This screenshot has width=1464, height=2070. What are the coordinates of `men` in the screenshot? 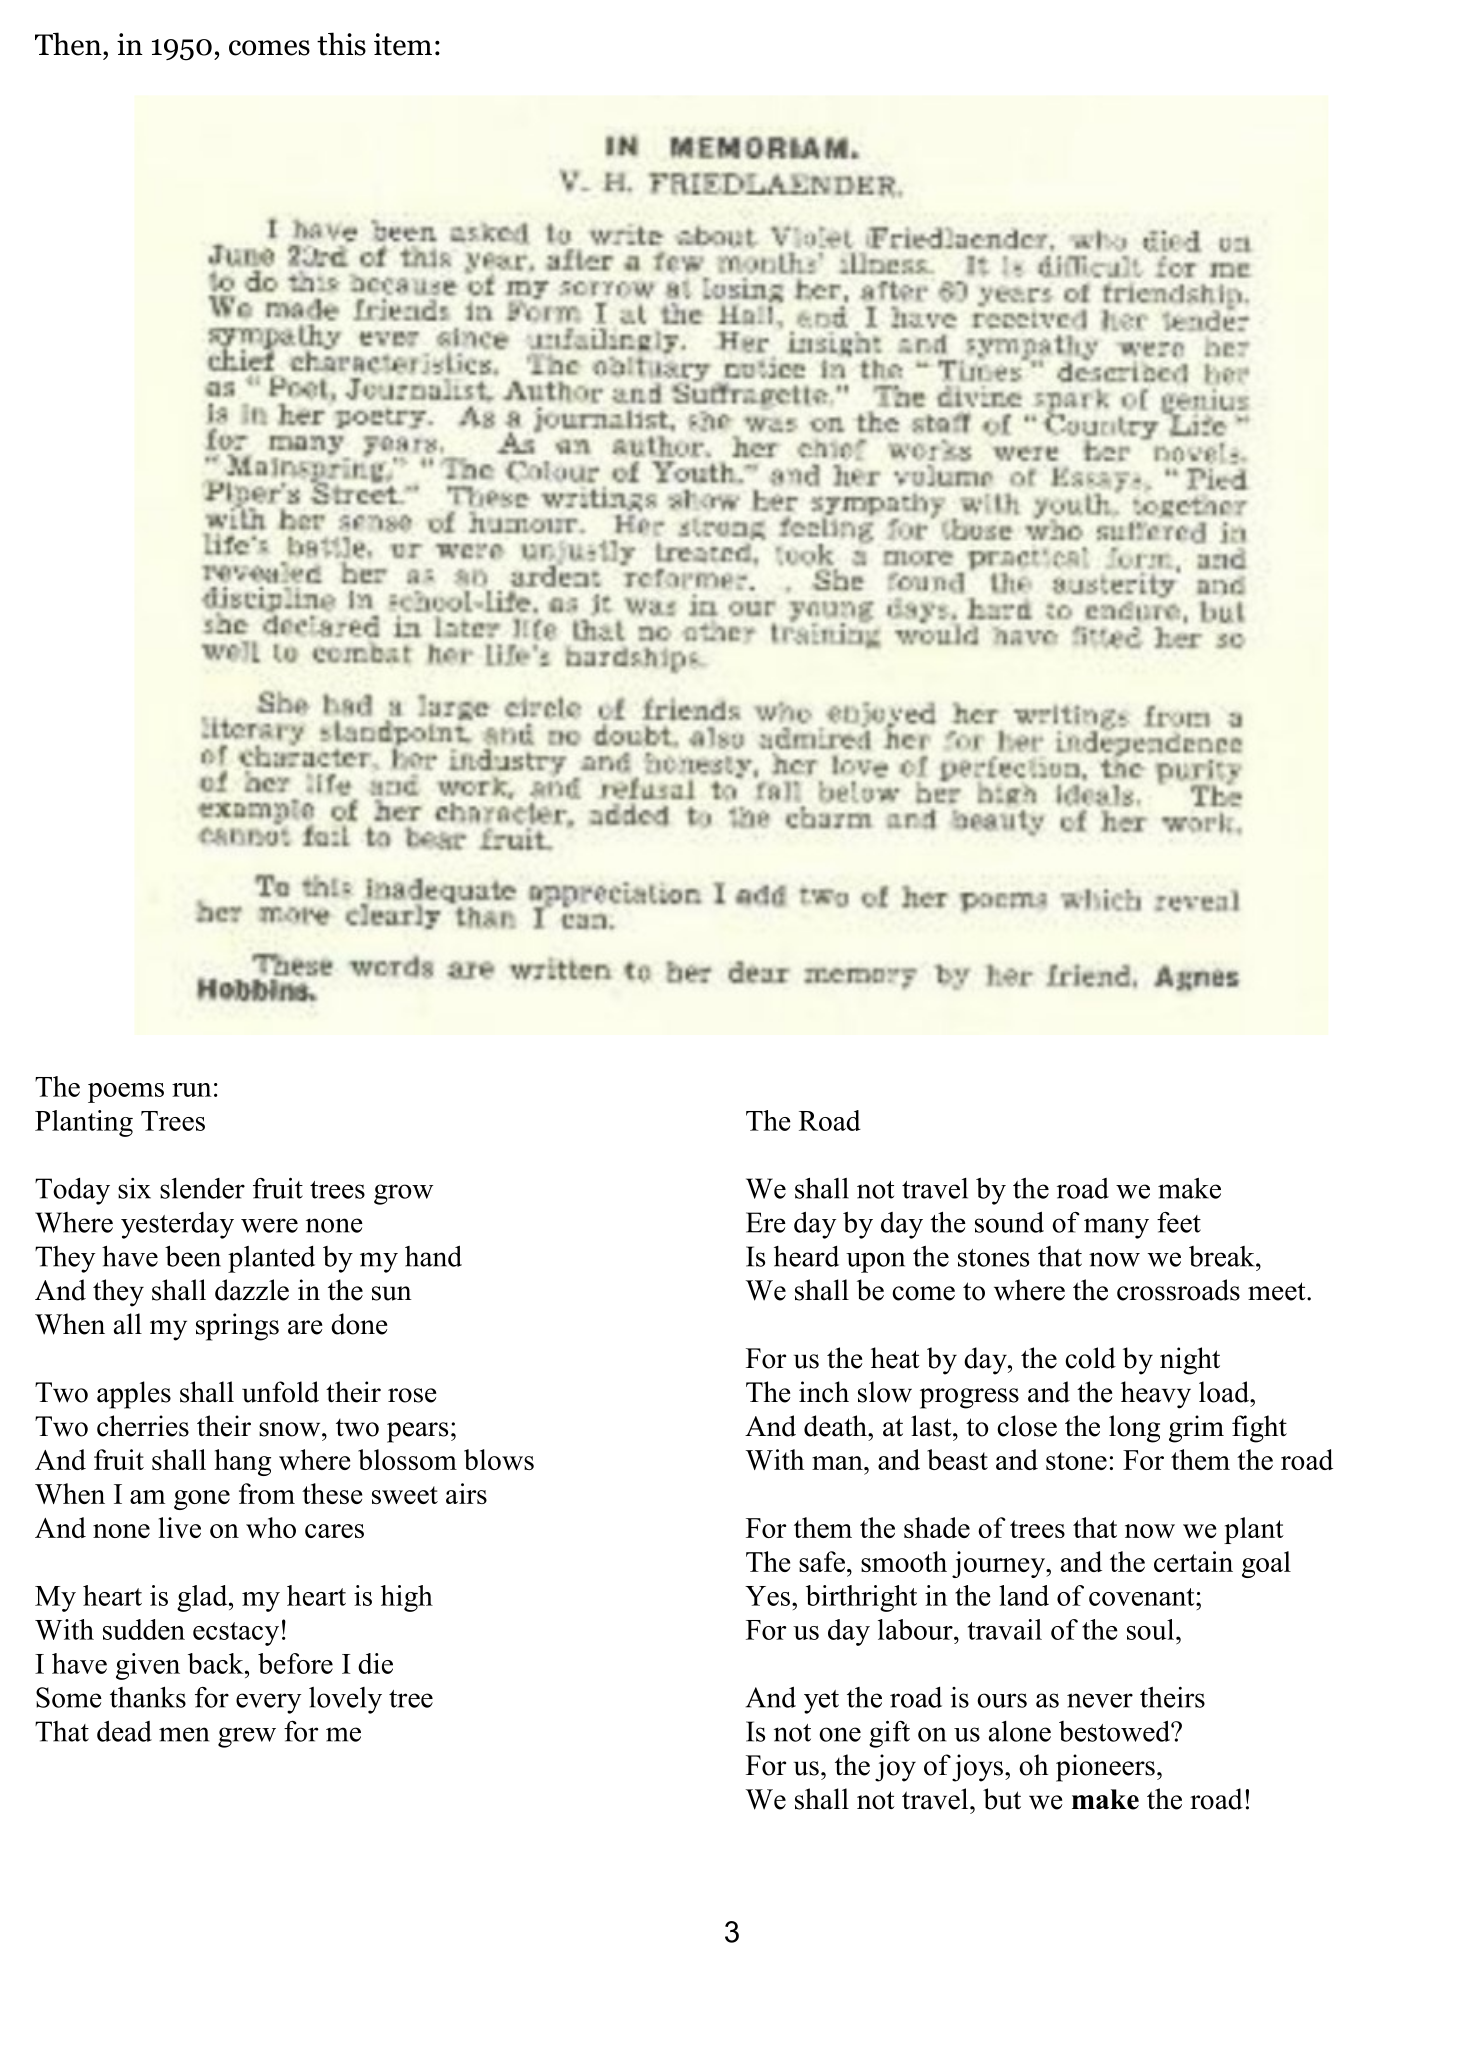 It's located at (184, 1734).
